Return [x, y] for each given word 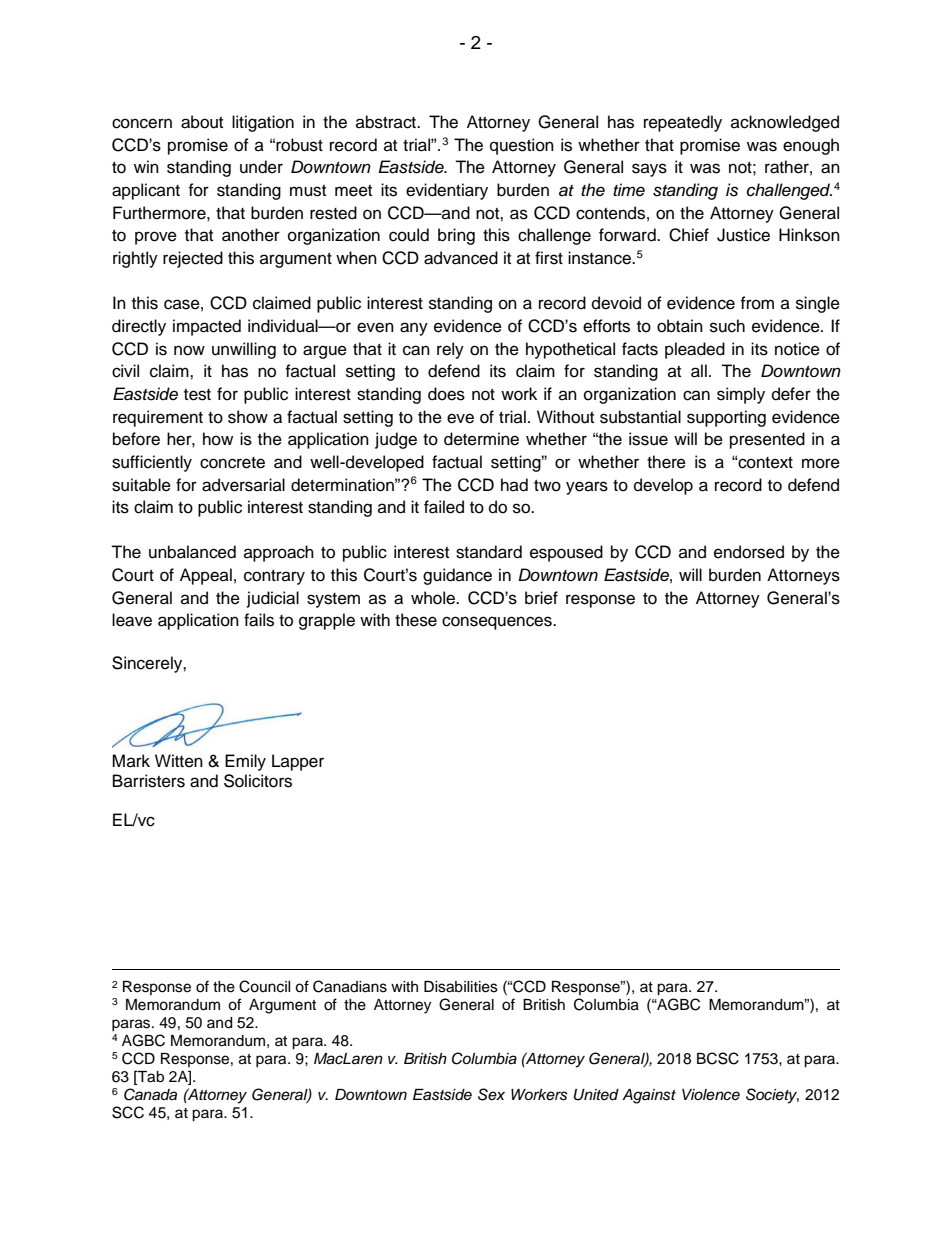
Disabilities [461, 987]
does [446, 394]
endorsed [749, 552]
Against [649, 1096]
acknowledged [785, 123]
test [197, 395]
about [202, 122]
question [522, 146]
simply [741, 395]
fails [259, 620]
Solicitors [258, 781]
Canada [150, 1094]
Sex [491, 1094]
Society [772, 1096]
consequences [498, 623]
